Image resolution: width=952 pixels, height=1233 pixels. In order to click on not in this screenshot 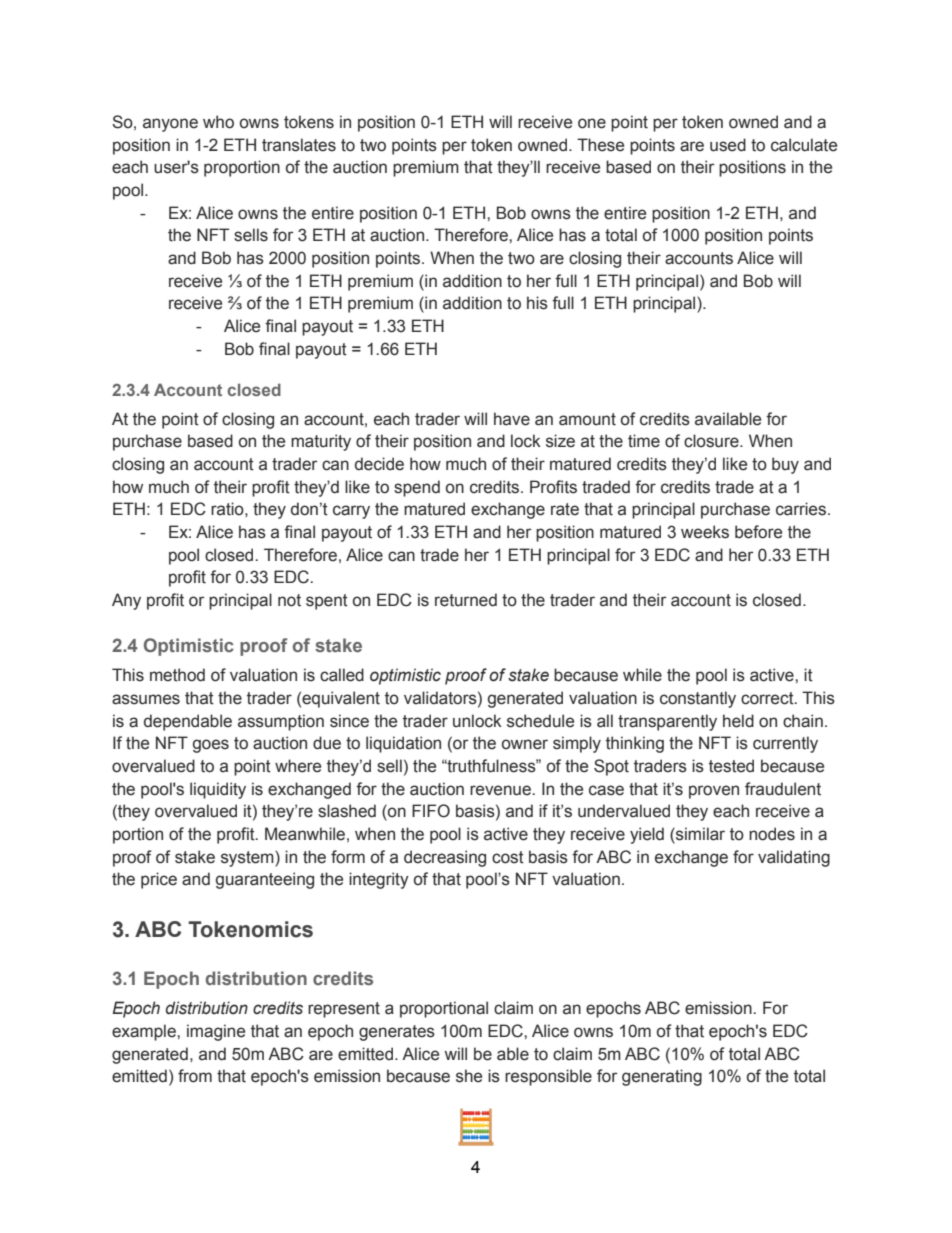, I will do `click(289, 600)`.
